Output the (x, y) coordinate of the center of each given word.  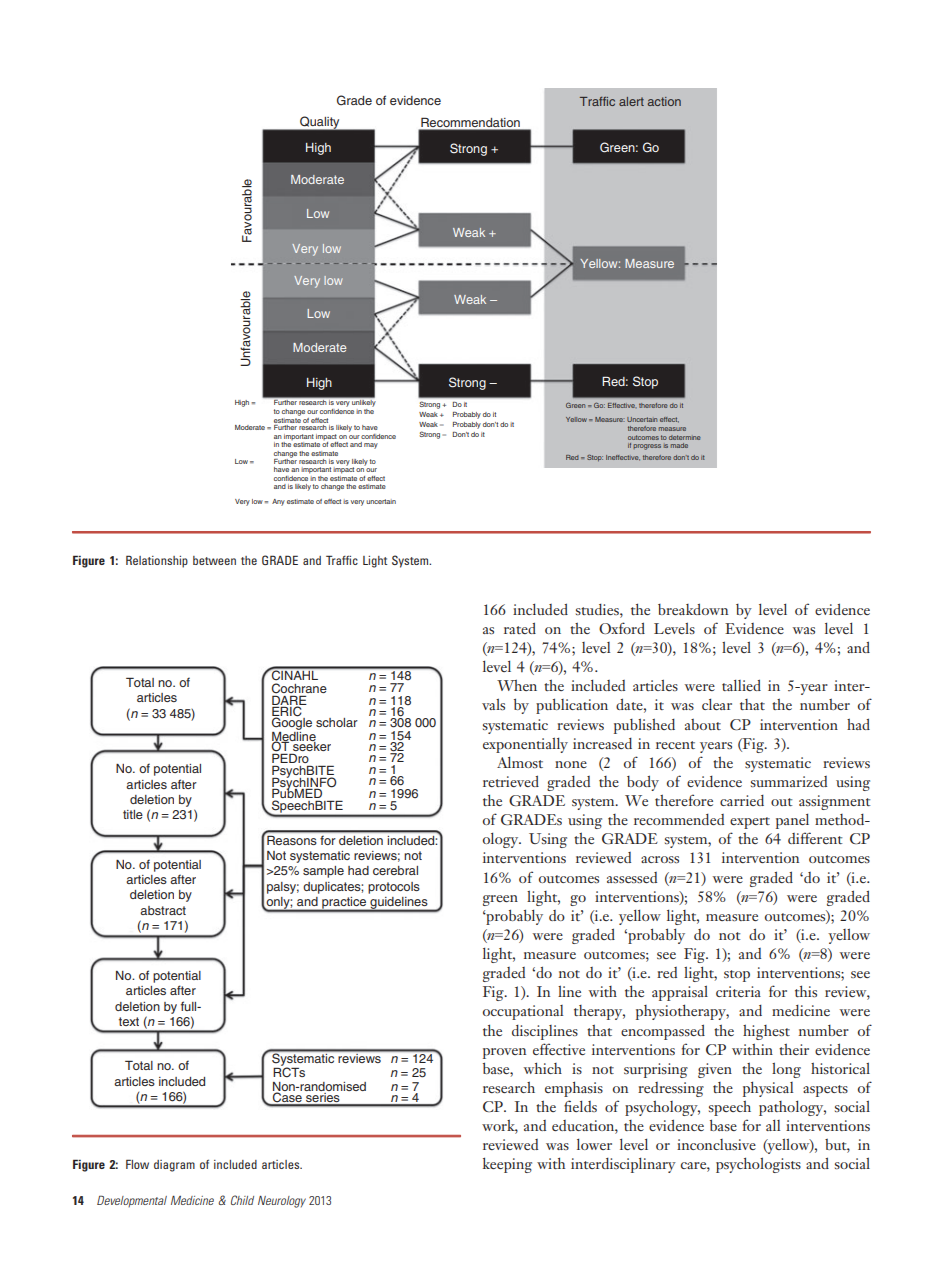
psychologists (758, 1165)
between (214, 560)
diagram (174, 1166)
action (664, 101)
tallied (741, 685)
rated (520, 628)
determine (685, 437)
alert (631, 101)
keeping (507, 1165)
